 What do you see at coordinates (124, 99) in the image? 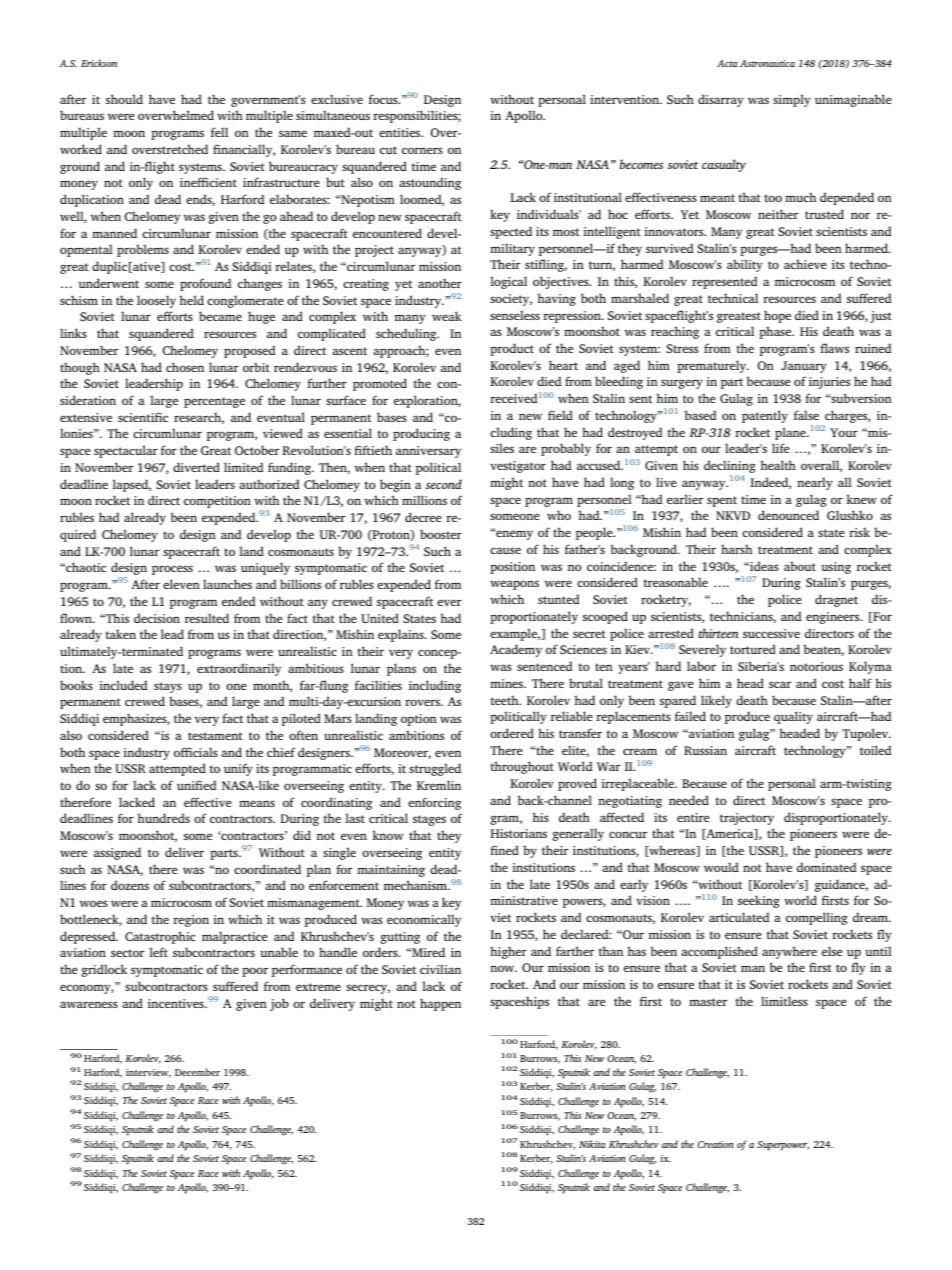
I see `should` at bounding box center [124, 99].
